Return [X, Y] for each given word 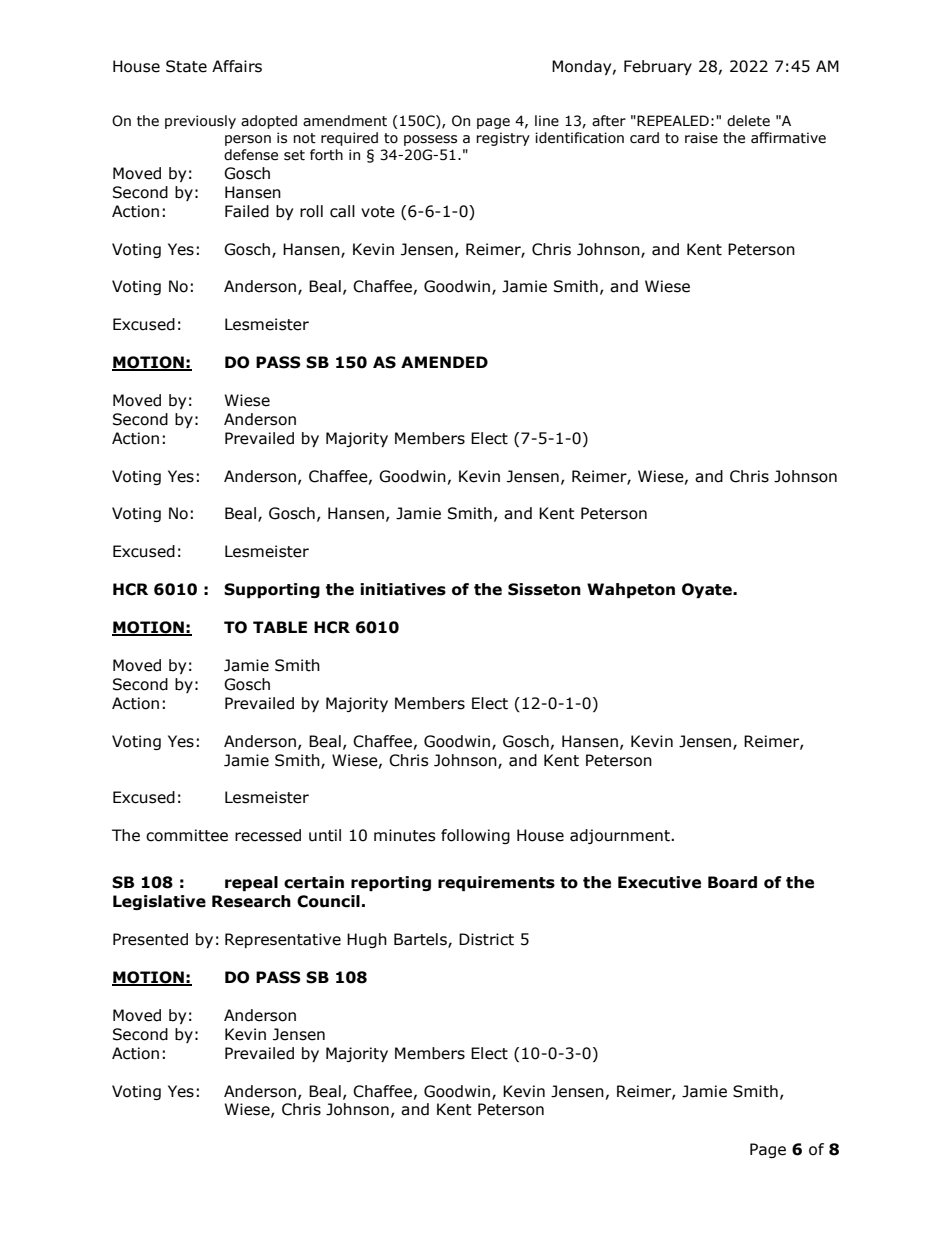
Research [251, 901]
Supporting [272, 590]
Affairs [237, 66]
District [486, 939]
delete [748, 121]
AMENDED [444, 362]
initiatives [403, 589]
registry [503, 139]
